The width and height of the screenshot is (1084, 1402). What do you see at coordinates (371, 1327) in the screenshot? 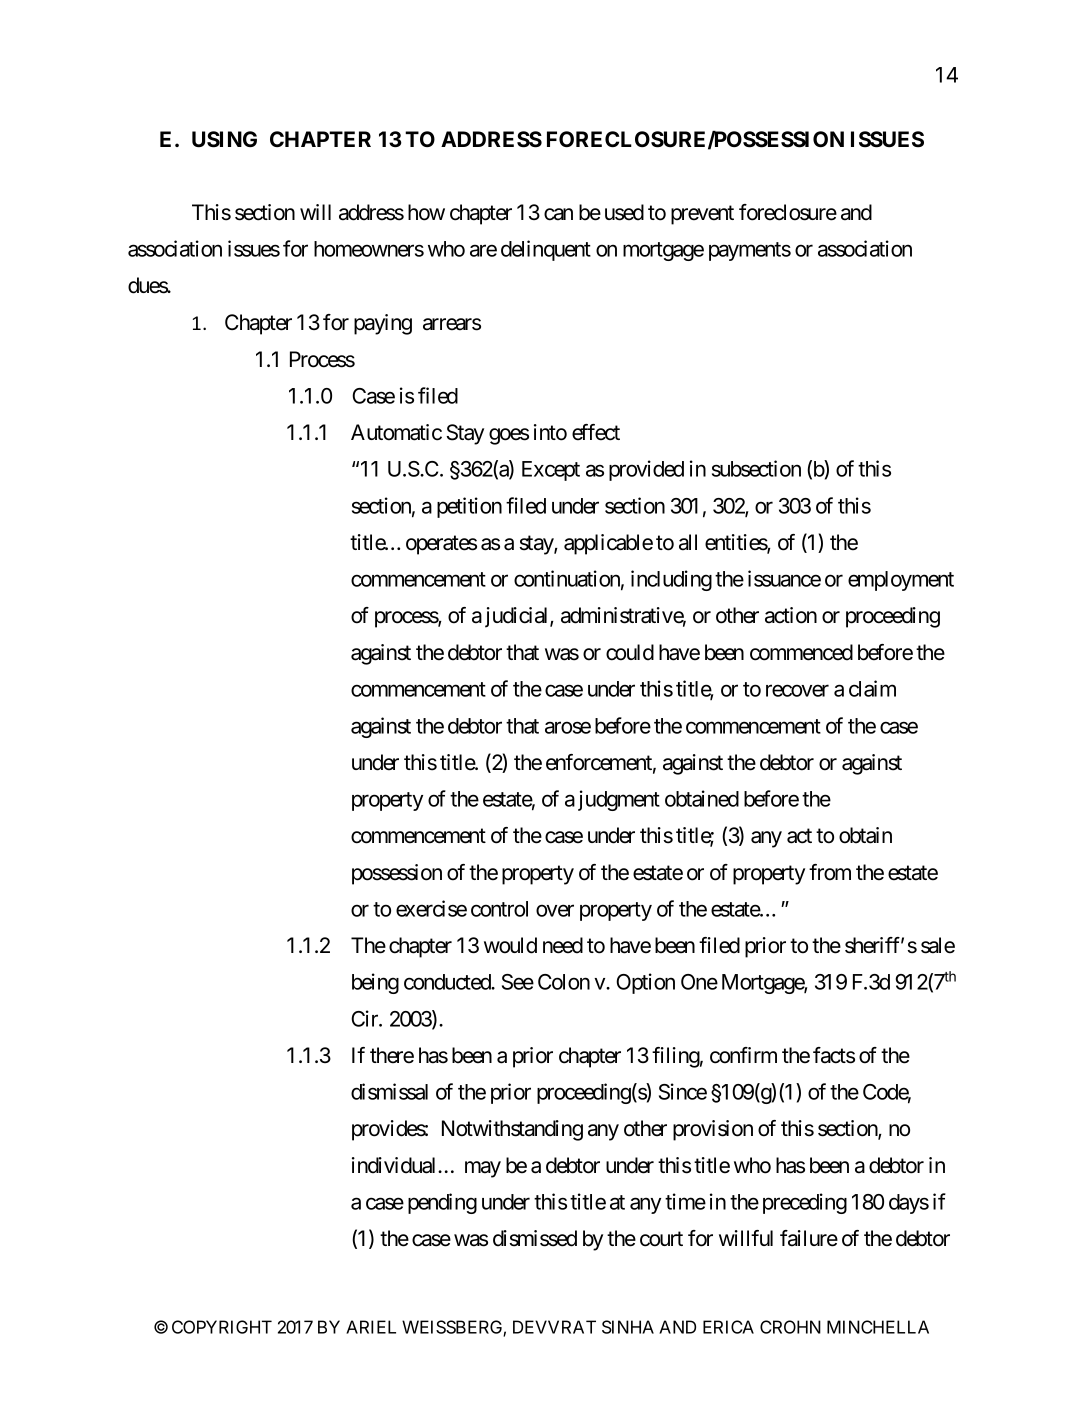
I see `ARIEL` at bounding box center [371, 1327].
